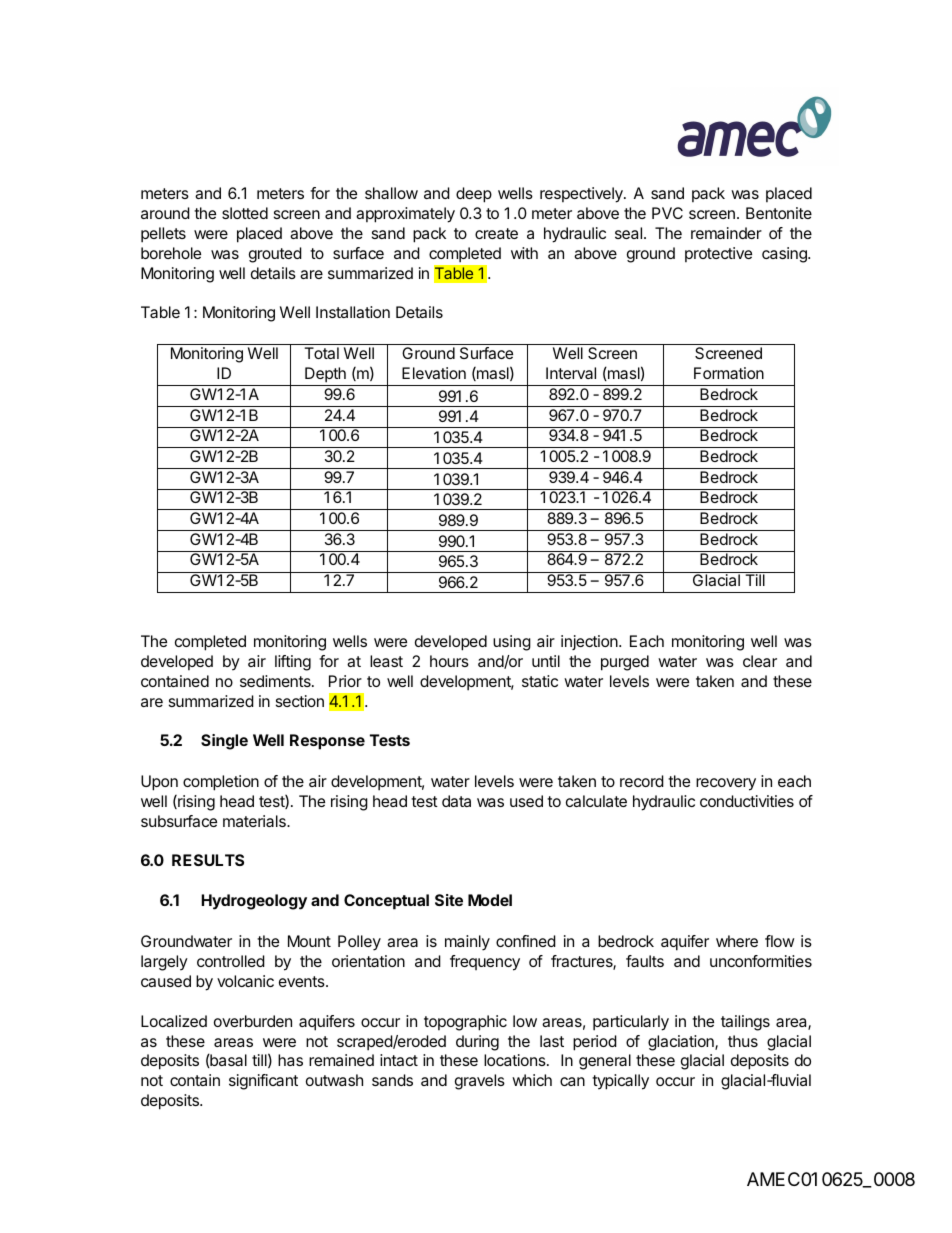  Describe the element at coordinates (477, 1043) in the screenshot. I see `during` at that location.
